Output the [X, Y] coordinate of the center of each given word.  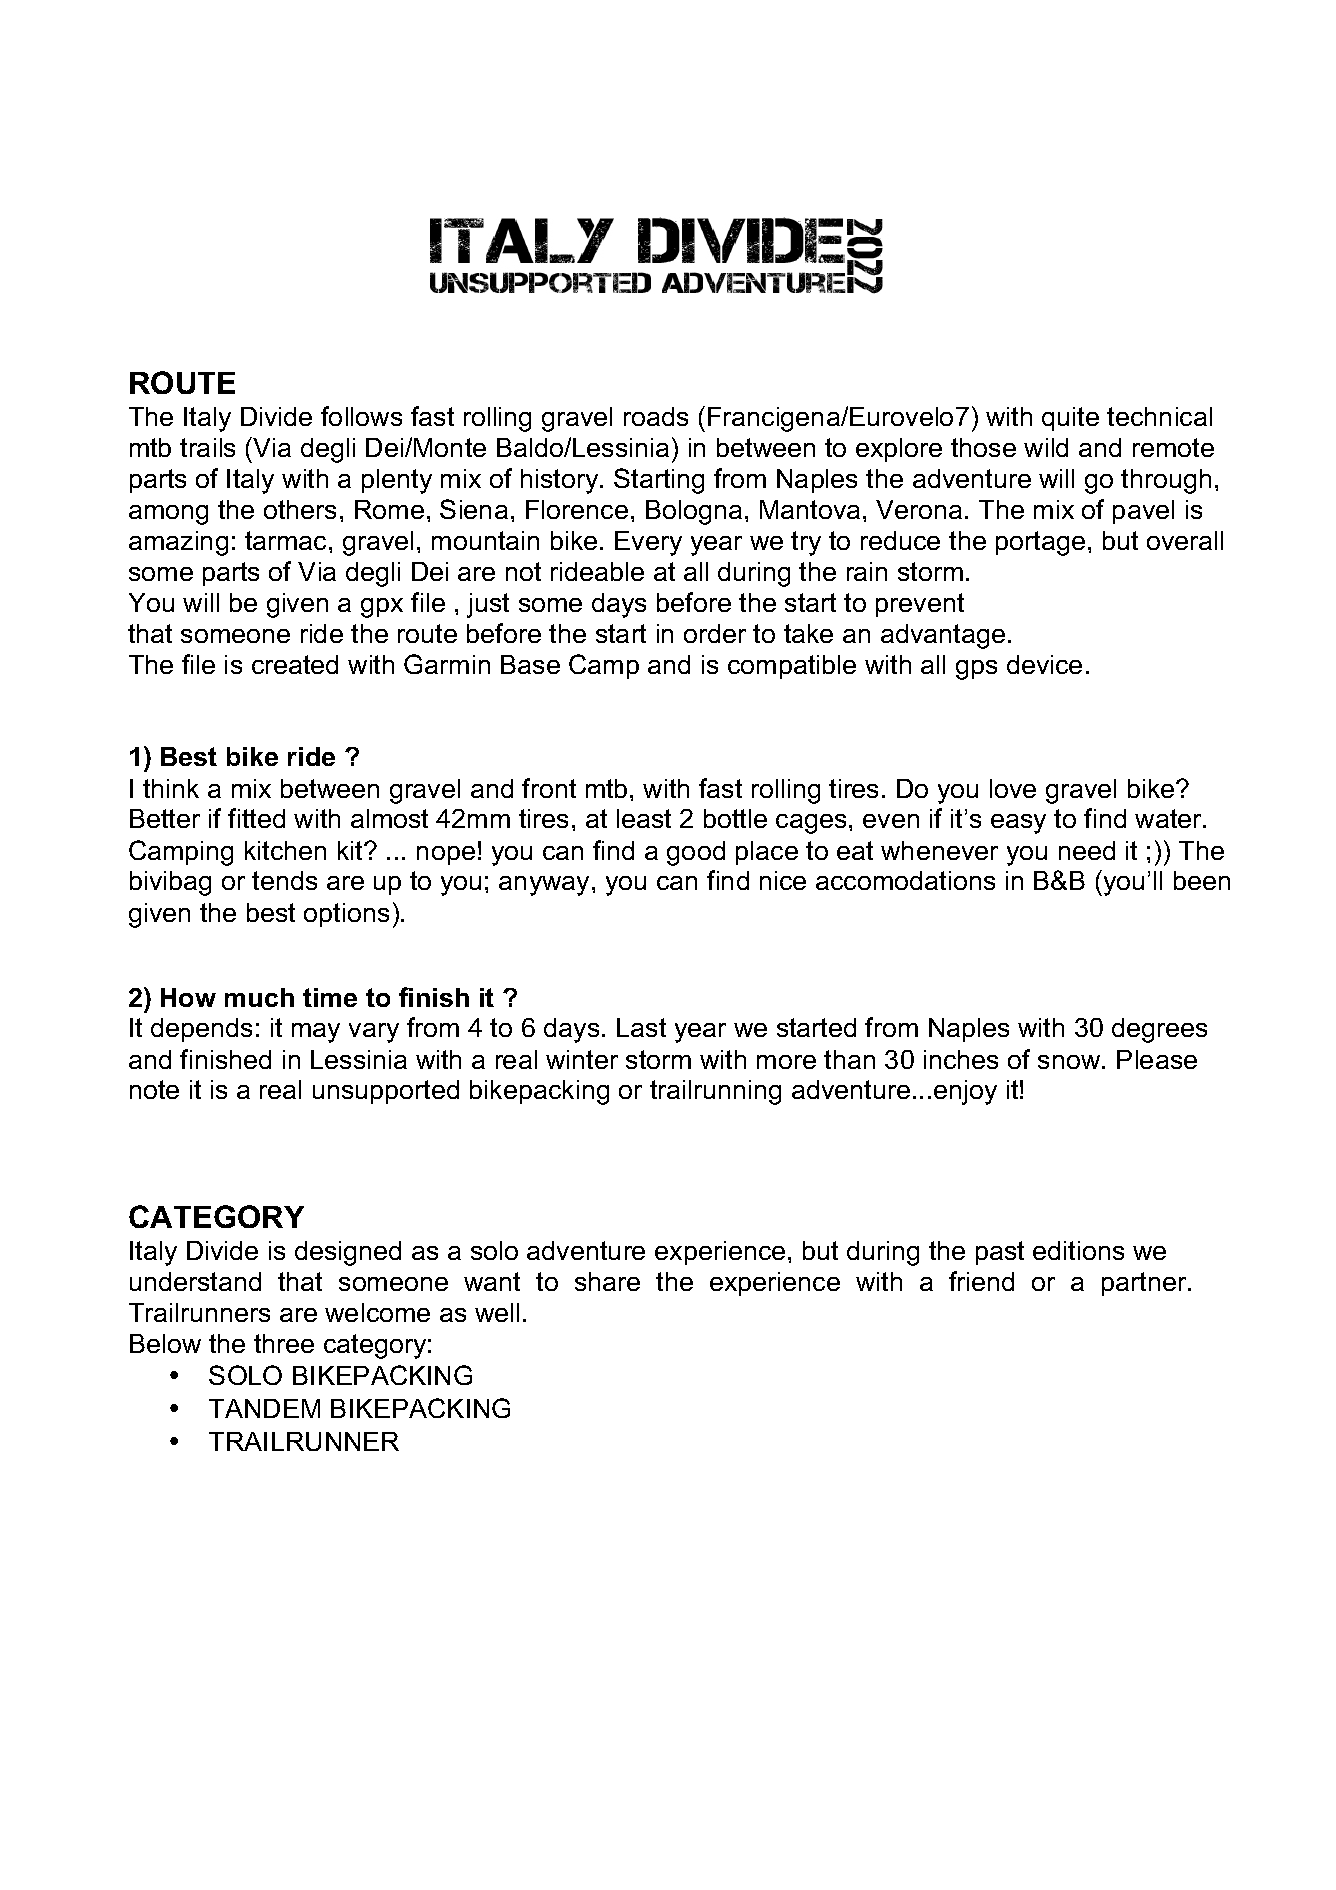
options [346, 915]
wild [1046, 447]
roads [656, 416]
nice [783, 880]
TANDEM [264, 1408]
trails [207, 447]
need [1087, 850]
